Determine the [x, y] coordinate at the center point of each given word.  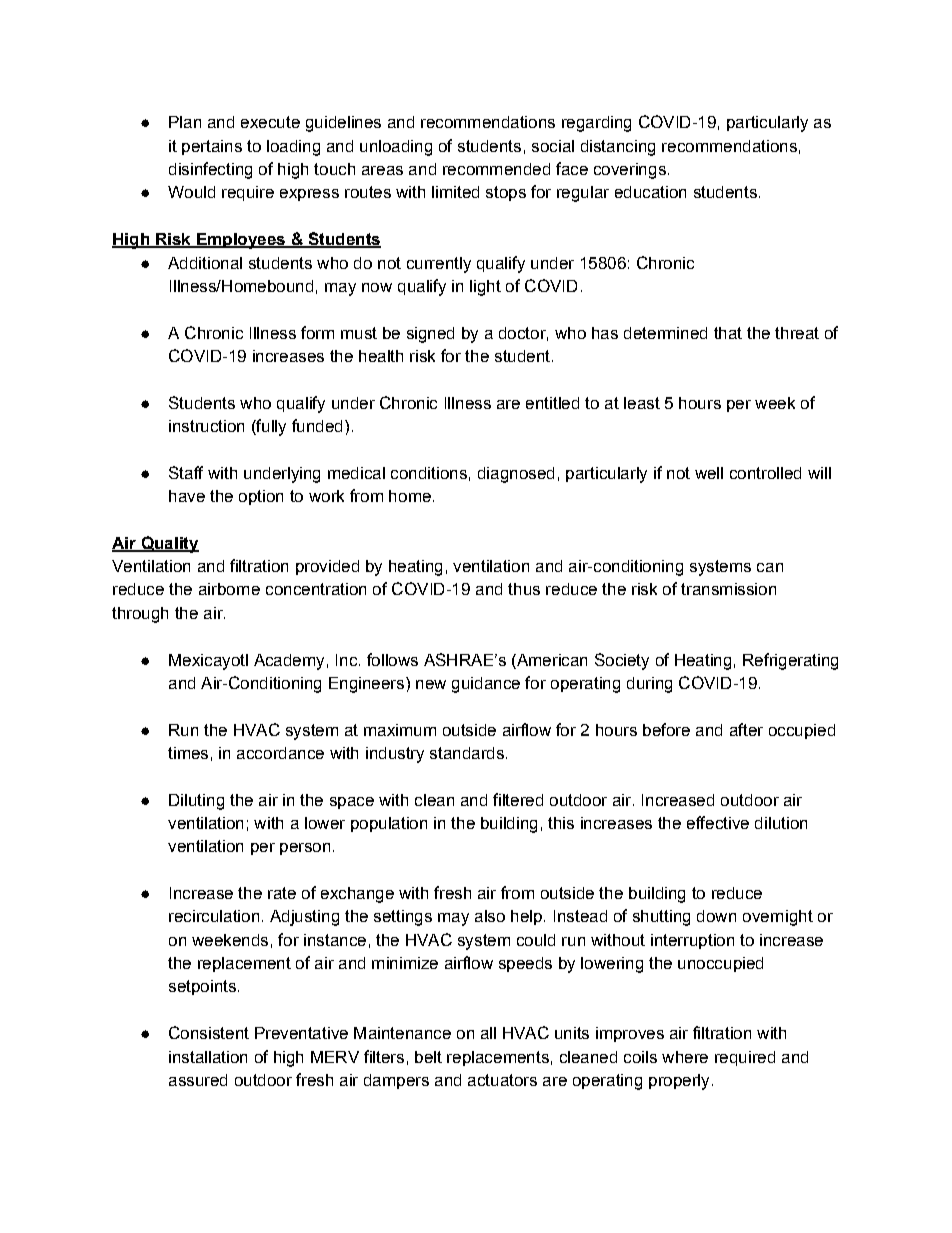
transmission [728, 589]
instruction [206, 426]
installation [208, 1057]
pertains [212, 147]
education [650, 192]
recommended [496, 169]
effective [718, 822]
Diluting [196, 802]
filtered [518, 799]
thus [524, 589]
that [728, 333]
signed [430, 335]
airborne [229, 589]
